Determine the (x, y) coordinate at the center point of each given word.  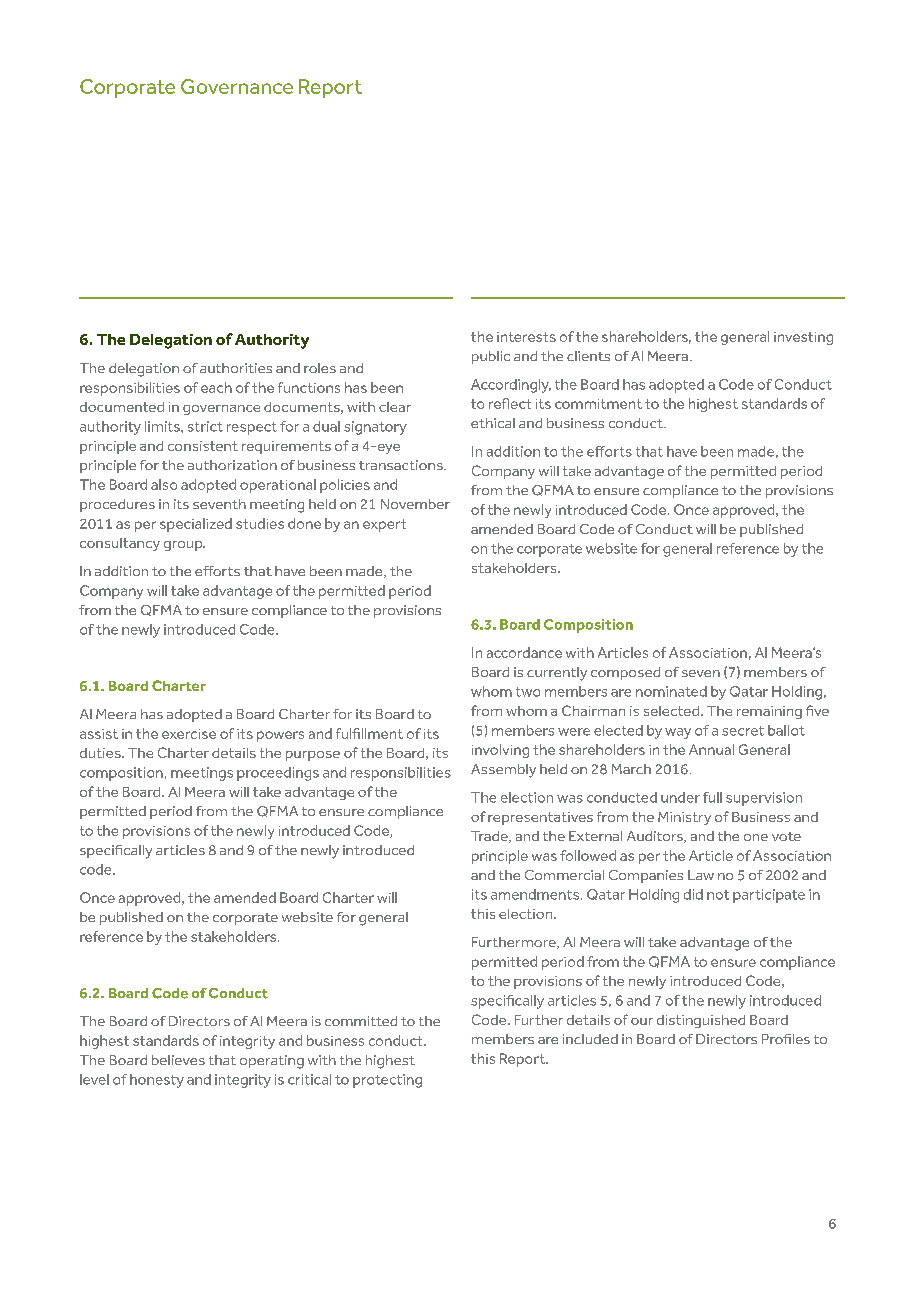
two (528, 692)
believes (178, 1060)
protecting (387, 1081)
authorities (236, 368)
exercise (189, 734)
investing (803, 338)
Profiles (786, 1039)
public (491, 357)
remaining (769, 712)
